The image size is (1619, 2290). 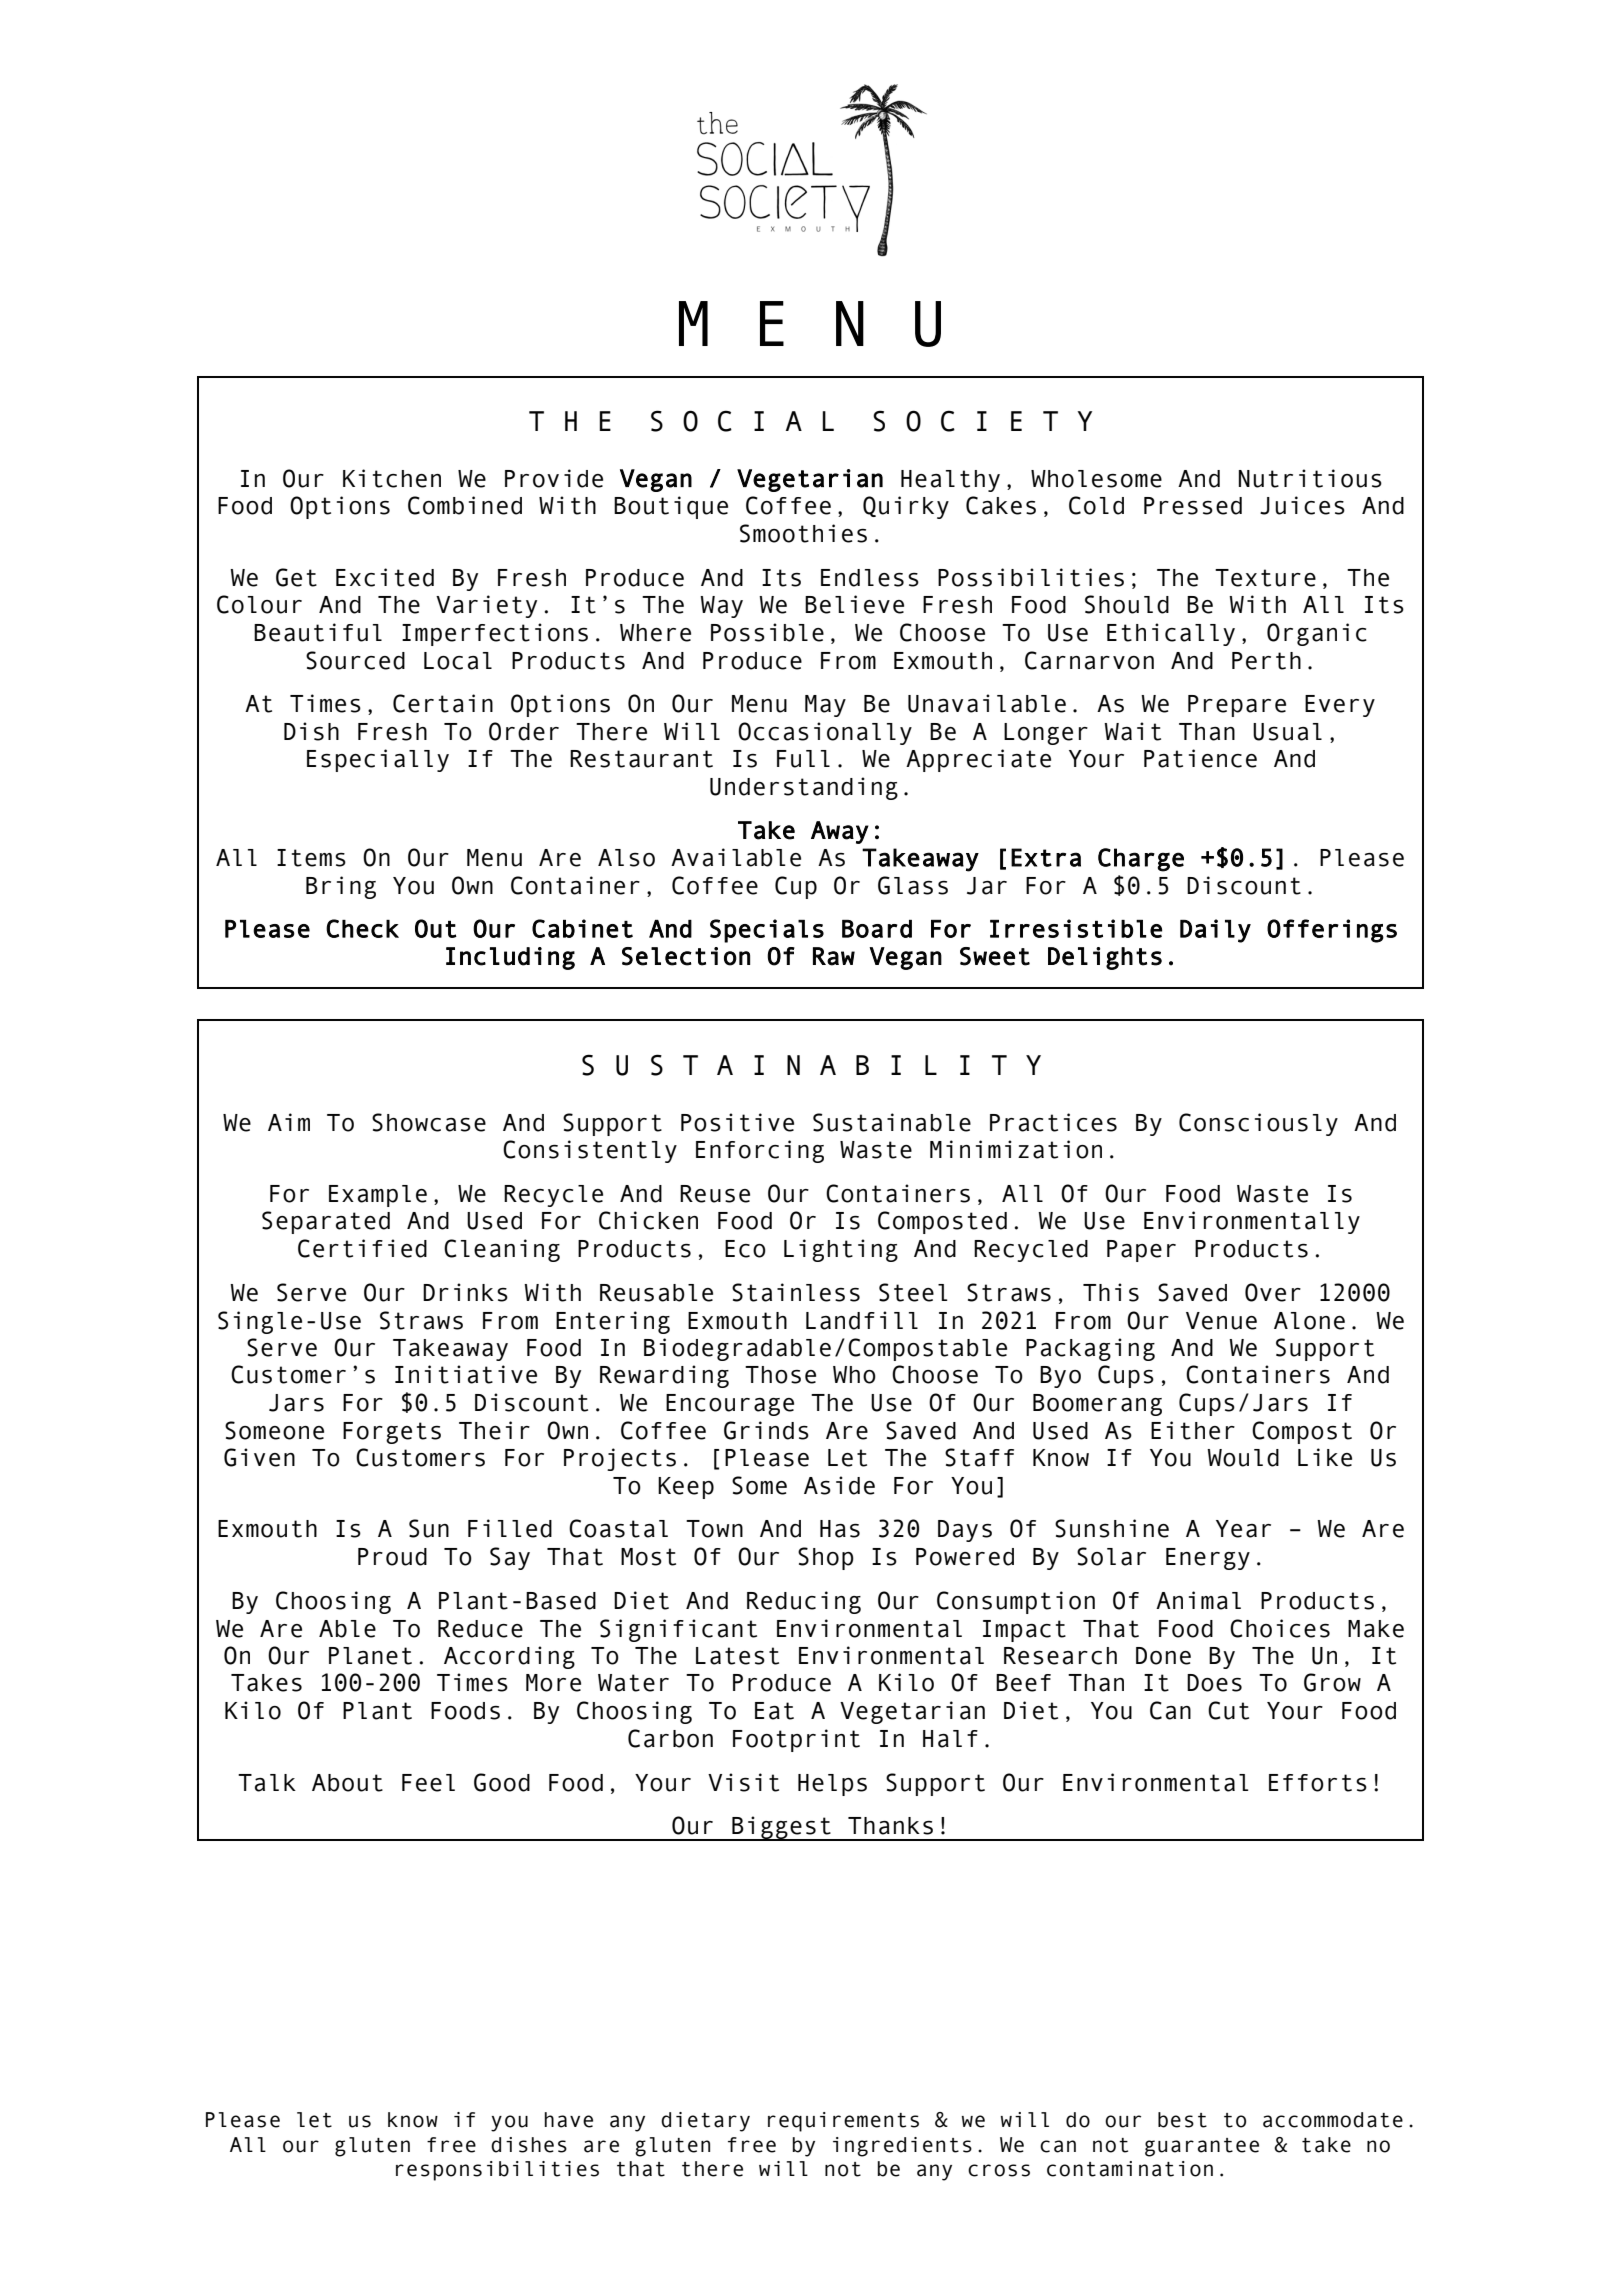 I want to click on Consciously, so click(x=1258, y=1124).
